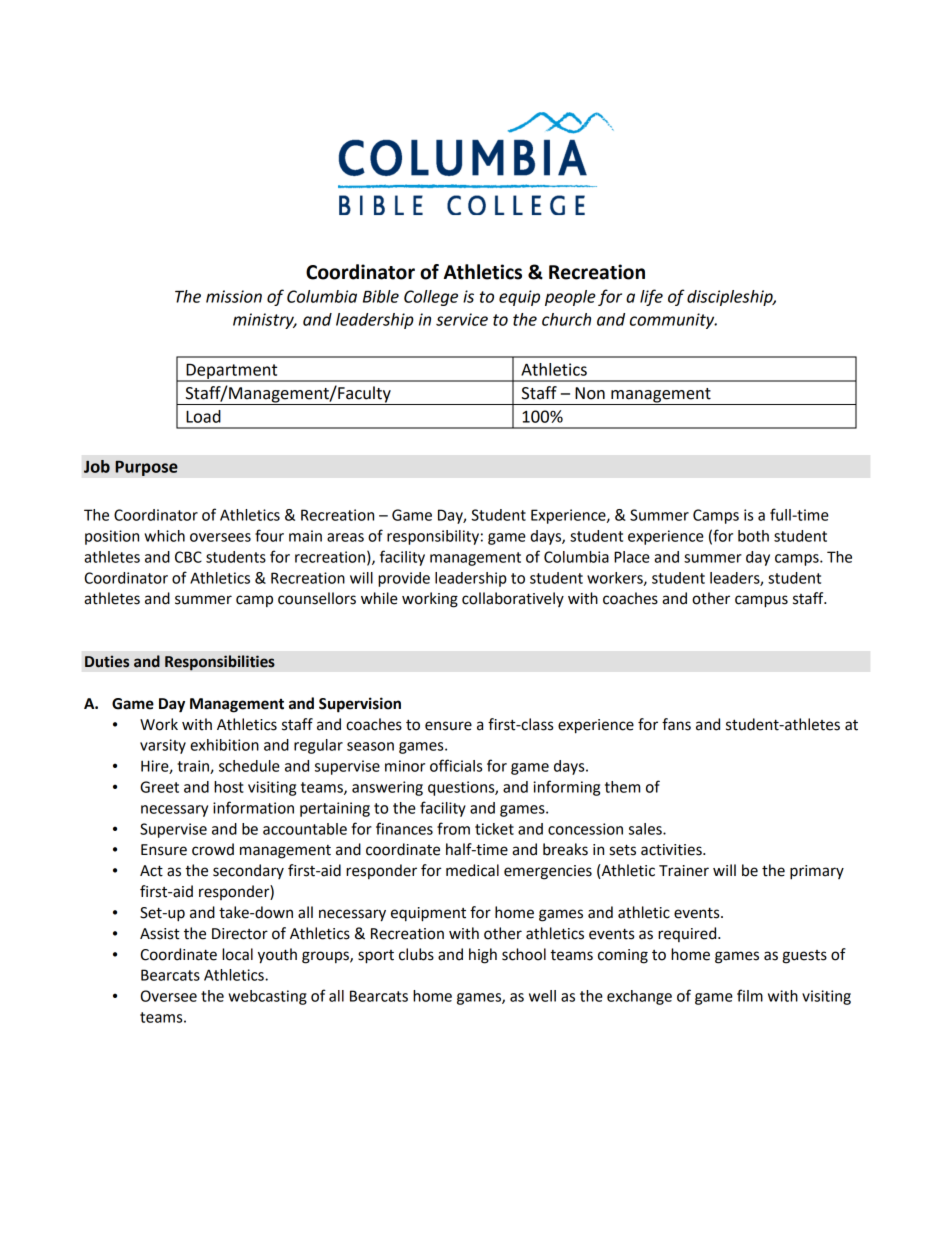 This image has height=1233, width=952. I want to click on sales, so click(646, 829).
